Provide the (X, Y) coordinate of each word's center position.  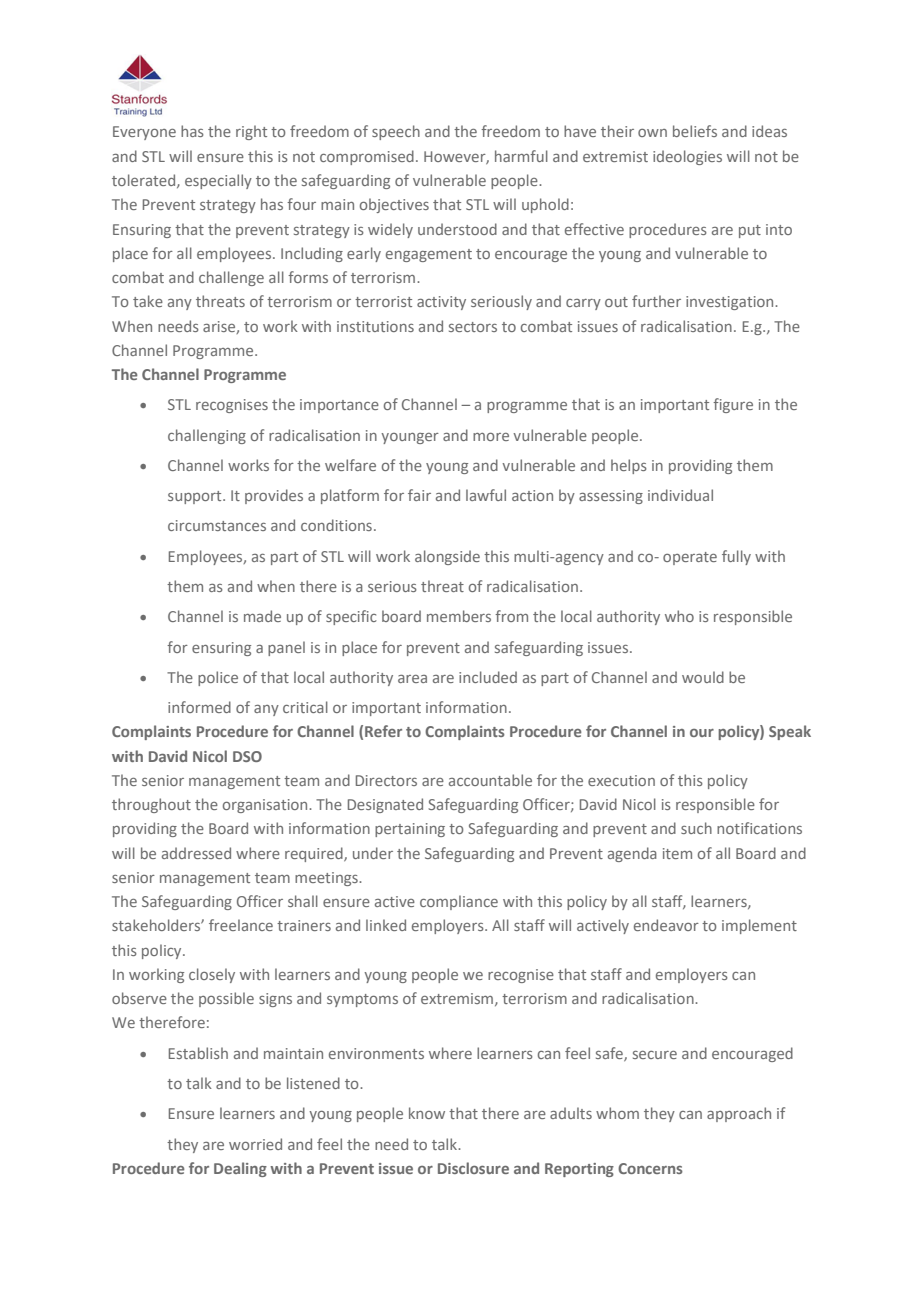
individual (680, 495)
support (196, 497)
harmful (521, 156)
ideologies (687, 157)
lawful (486, 495)
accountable (490, 780)
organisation (266, 806)
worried (255, 1144)
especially (218, 181)
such (696, 828)
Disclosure (473, 1168)
